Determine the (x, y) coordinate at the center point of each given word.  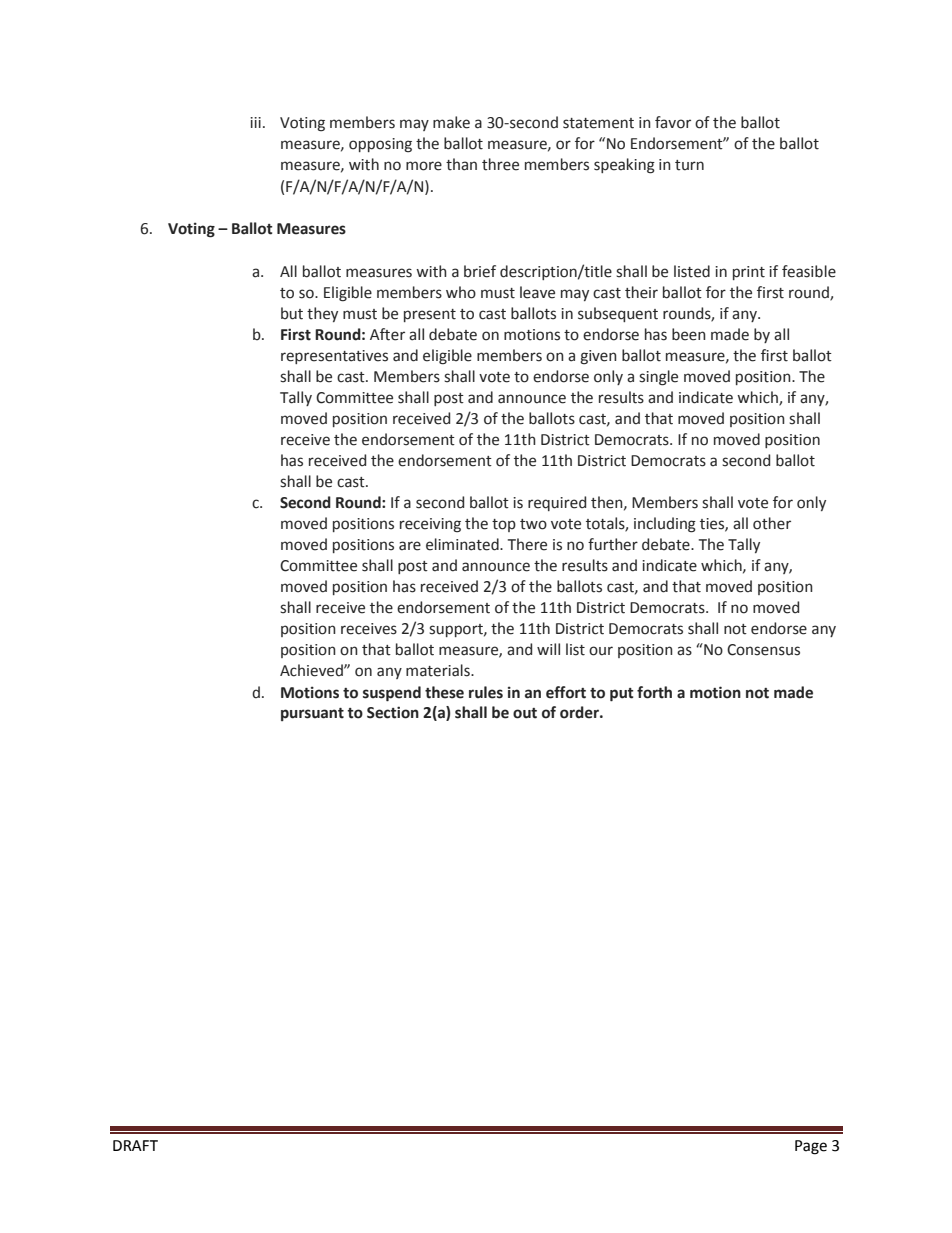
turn (689, 165)
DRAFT (135, 1145)
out (525, 713)
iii (255, 122)
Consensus (763, 650)
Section (393, 712)
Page (811, 1147)
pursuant (312, 714)
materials (439, 670)
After (387, 334)
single (658, 378)
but (292, 313)
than (461, 164)
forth (654, 692)
